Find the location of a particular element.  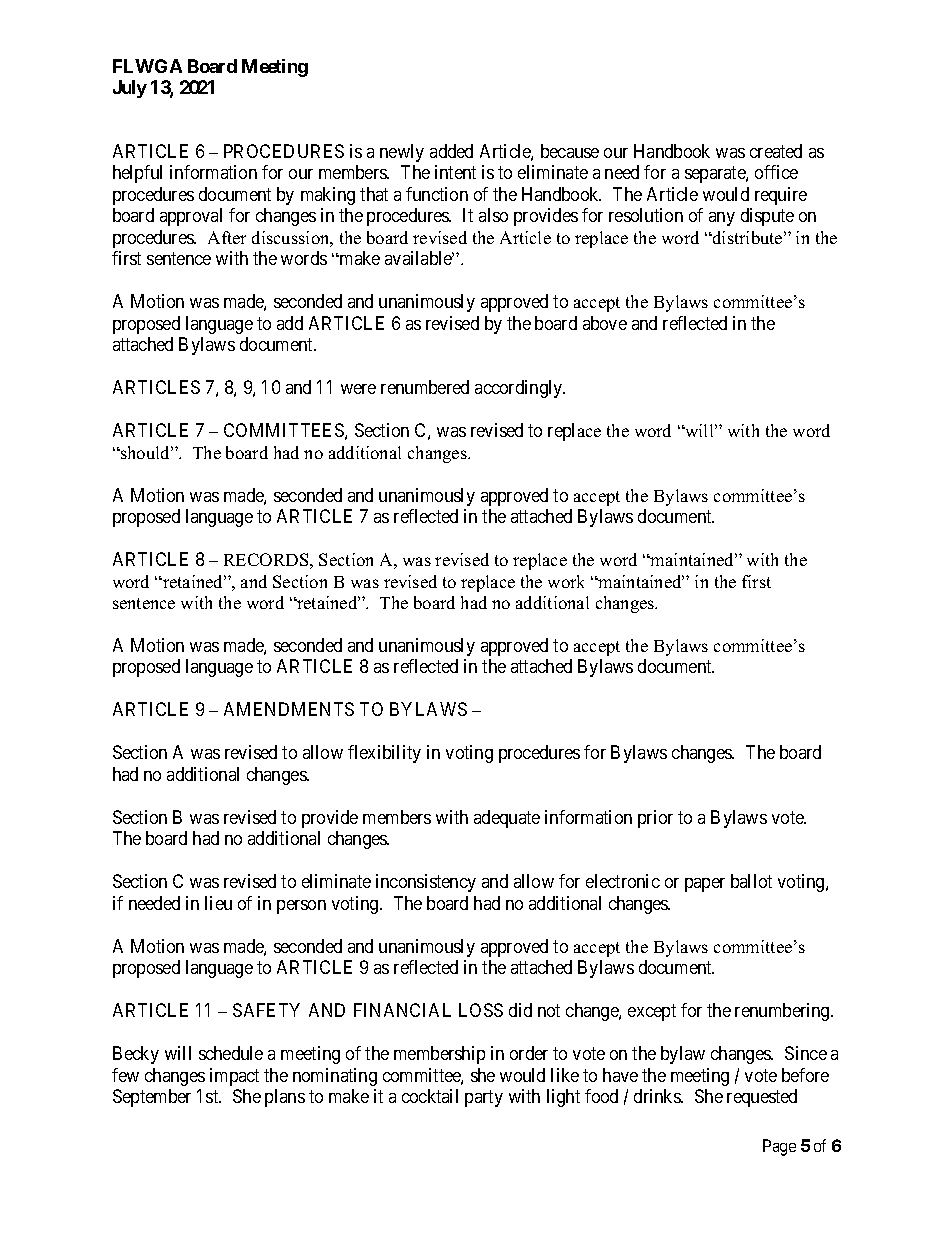

any is located at coordinates (722, 219).
